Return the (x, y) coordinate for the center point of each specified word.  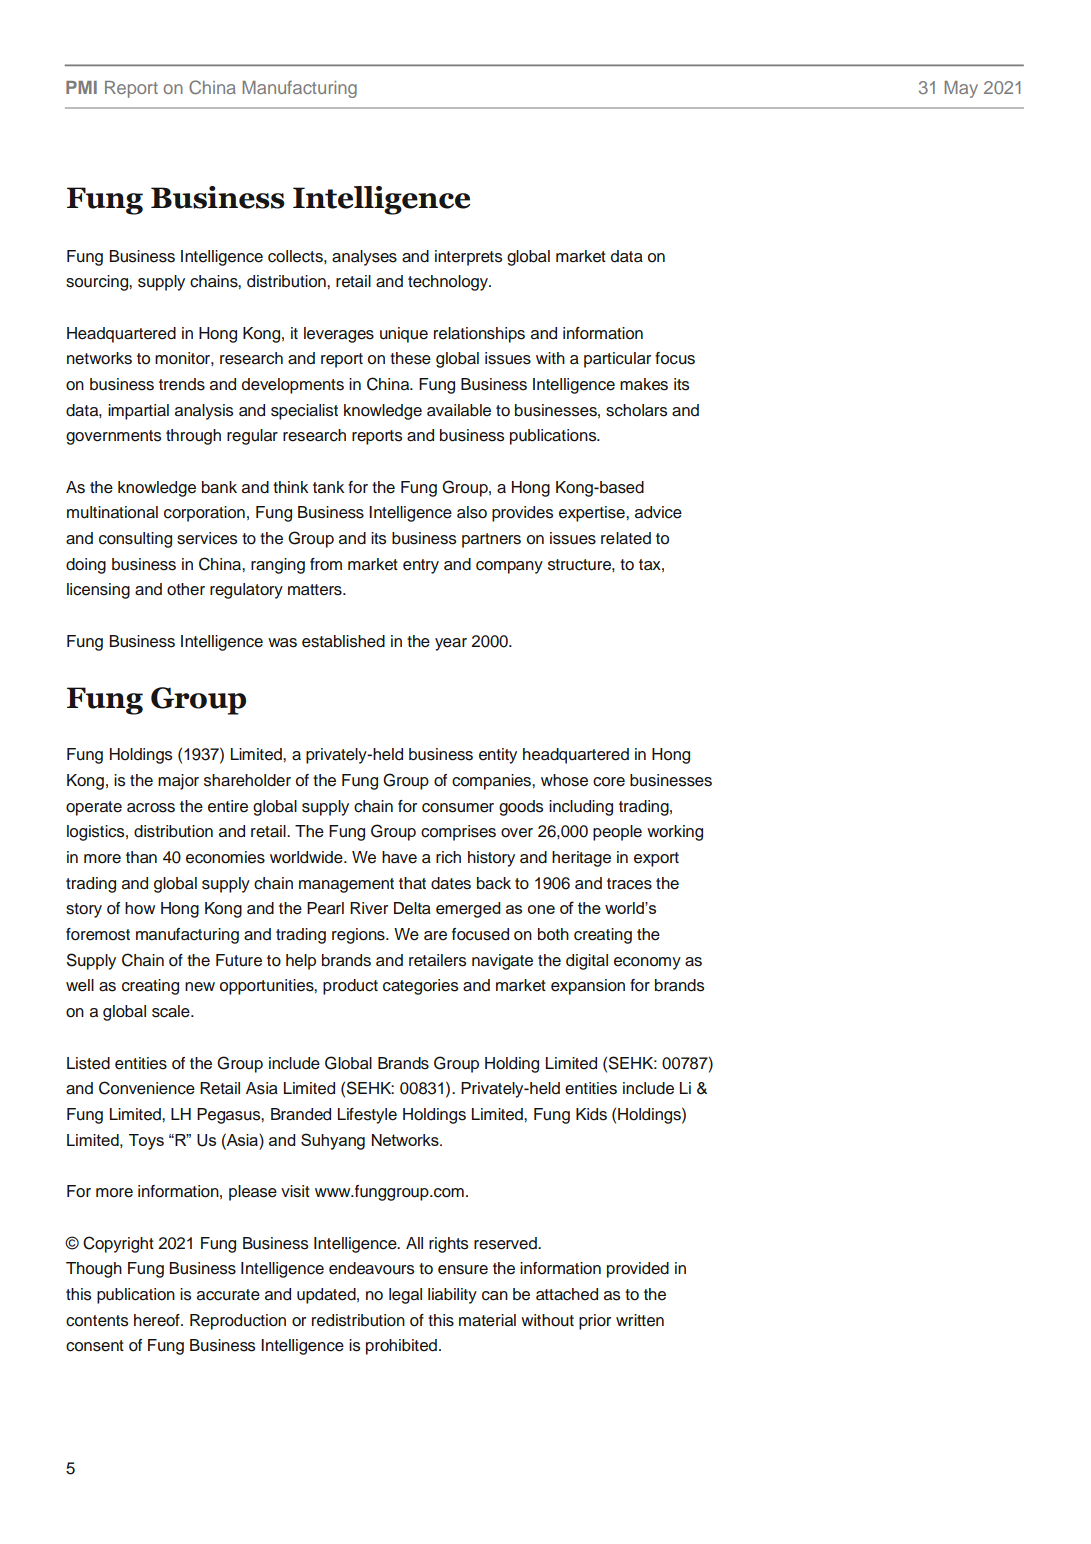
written (640, 1320)
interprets (468, 258)
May (961, 89)
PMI (81, 87)
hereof (158, 1320)
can (495, 1296)
